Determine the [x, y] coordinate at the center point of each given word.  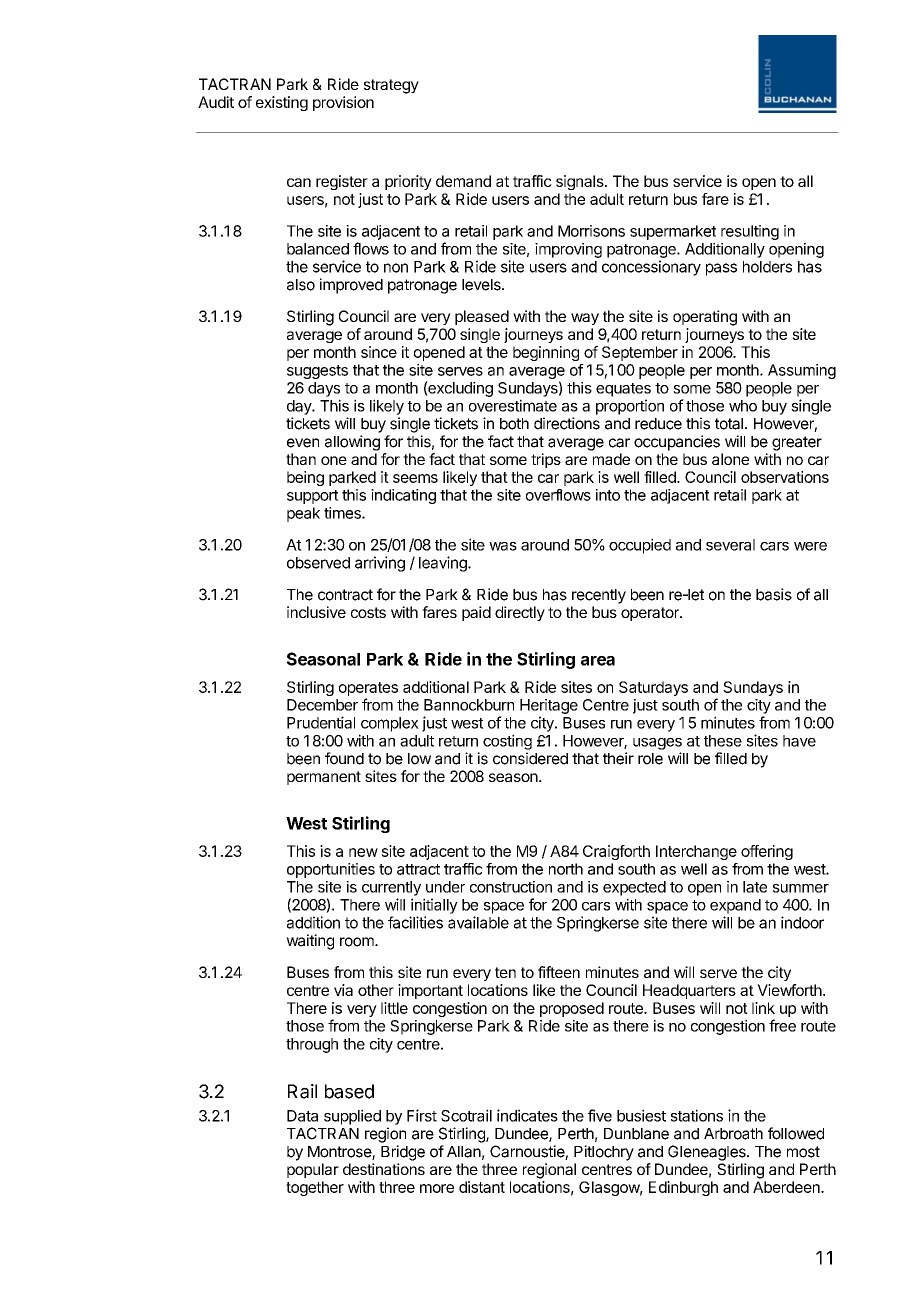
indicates [527, 1115]
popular [313, 1170]
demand [463, 181]
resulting [750, 232]
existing [282, 103]
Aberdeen [787, 1187]
